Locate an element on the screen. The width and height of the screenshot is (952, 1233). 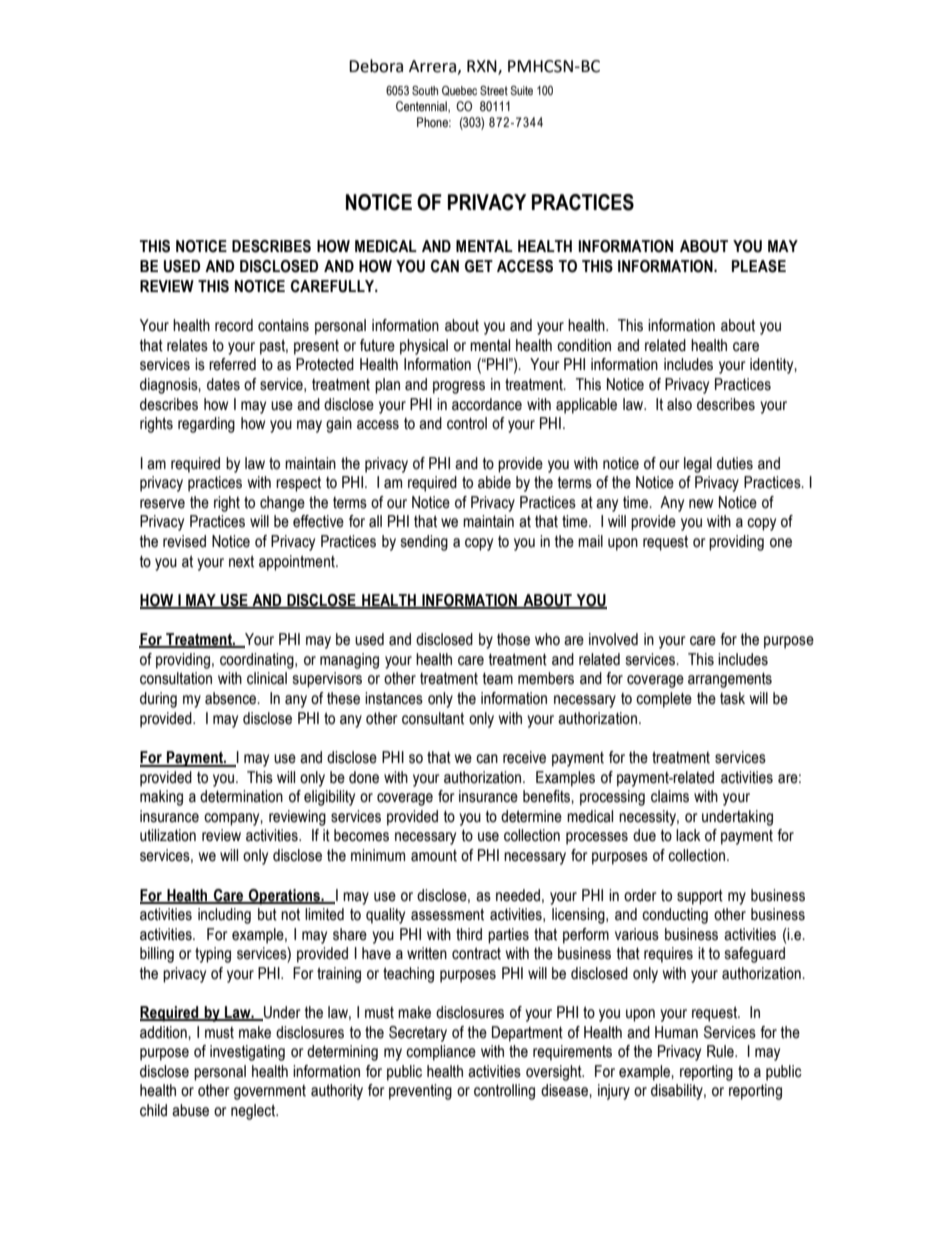
also is located at coordinates (679, 404).
